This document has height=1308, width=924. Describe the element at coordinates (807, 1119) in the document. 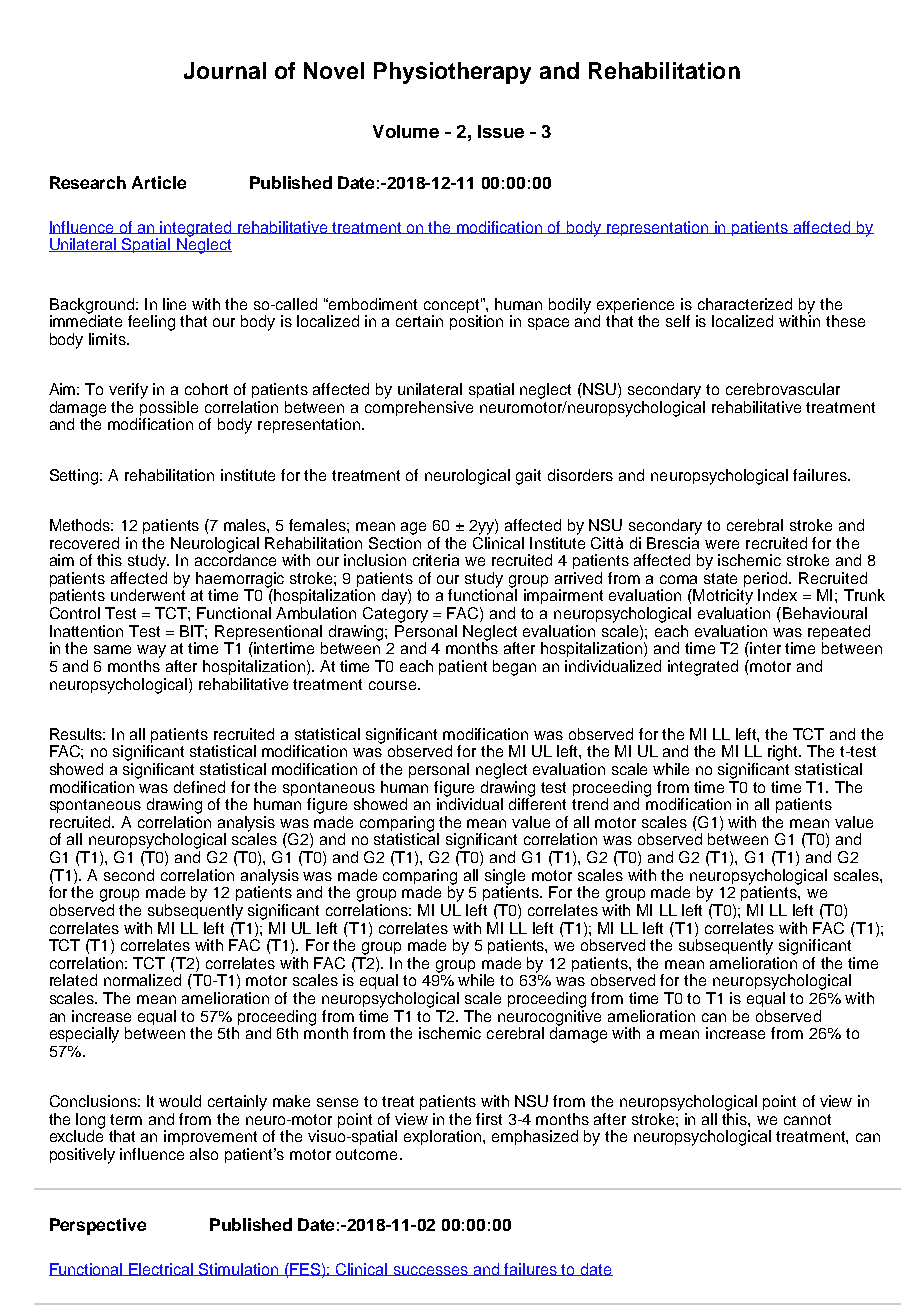

I see `cannot` at that location.
